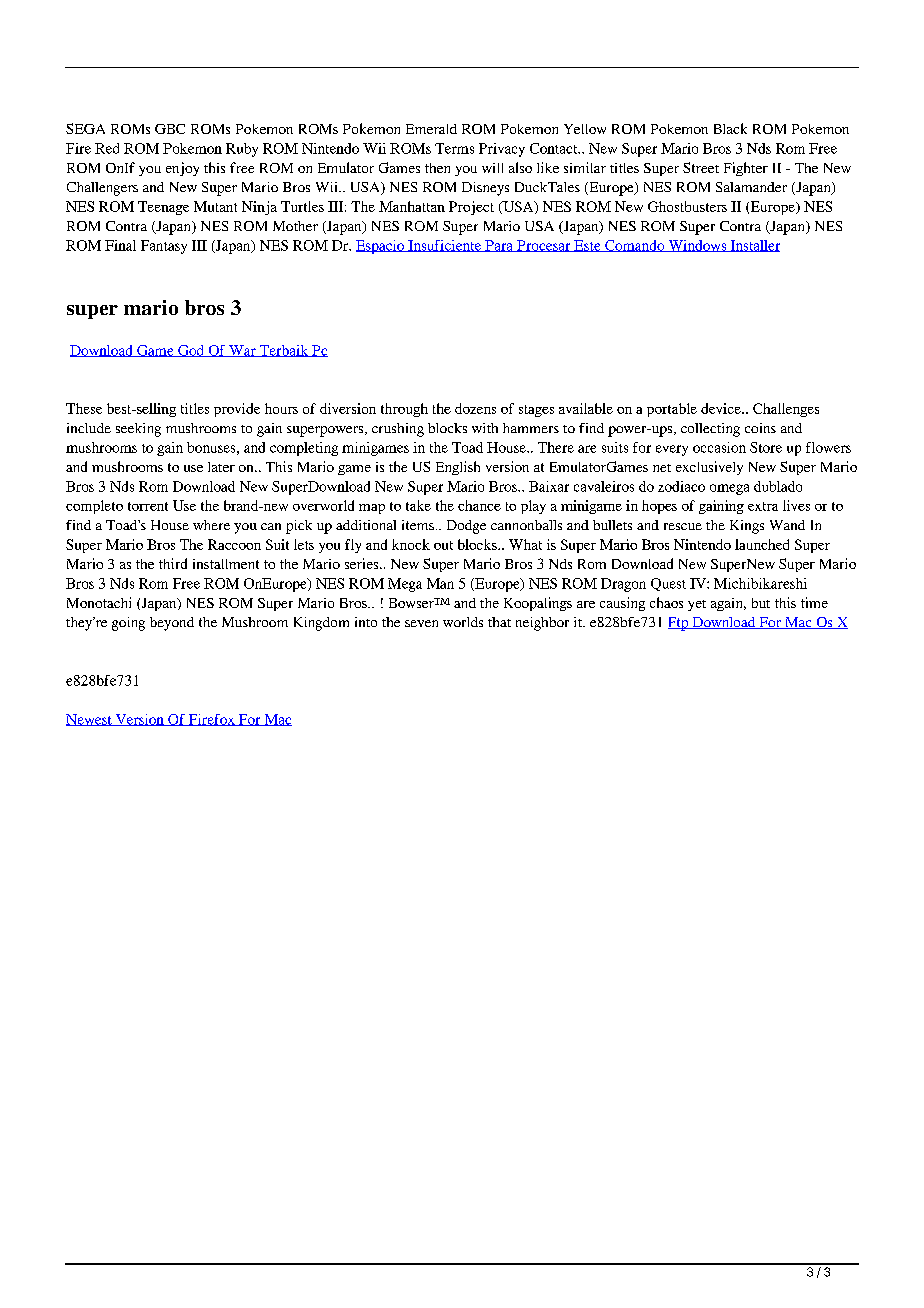  What do you see at coordinates (138, 430) in the document?
I see `seeking` at bounding box center [138, 430].
